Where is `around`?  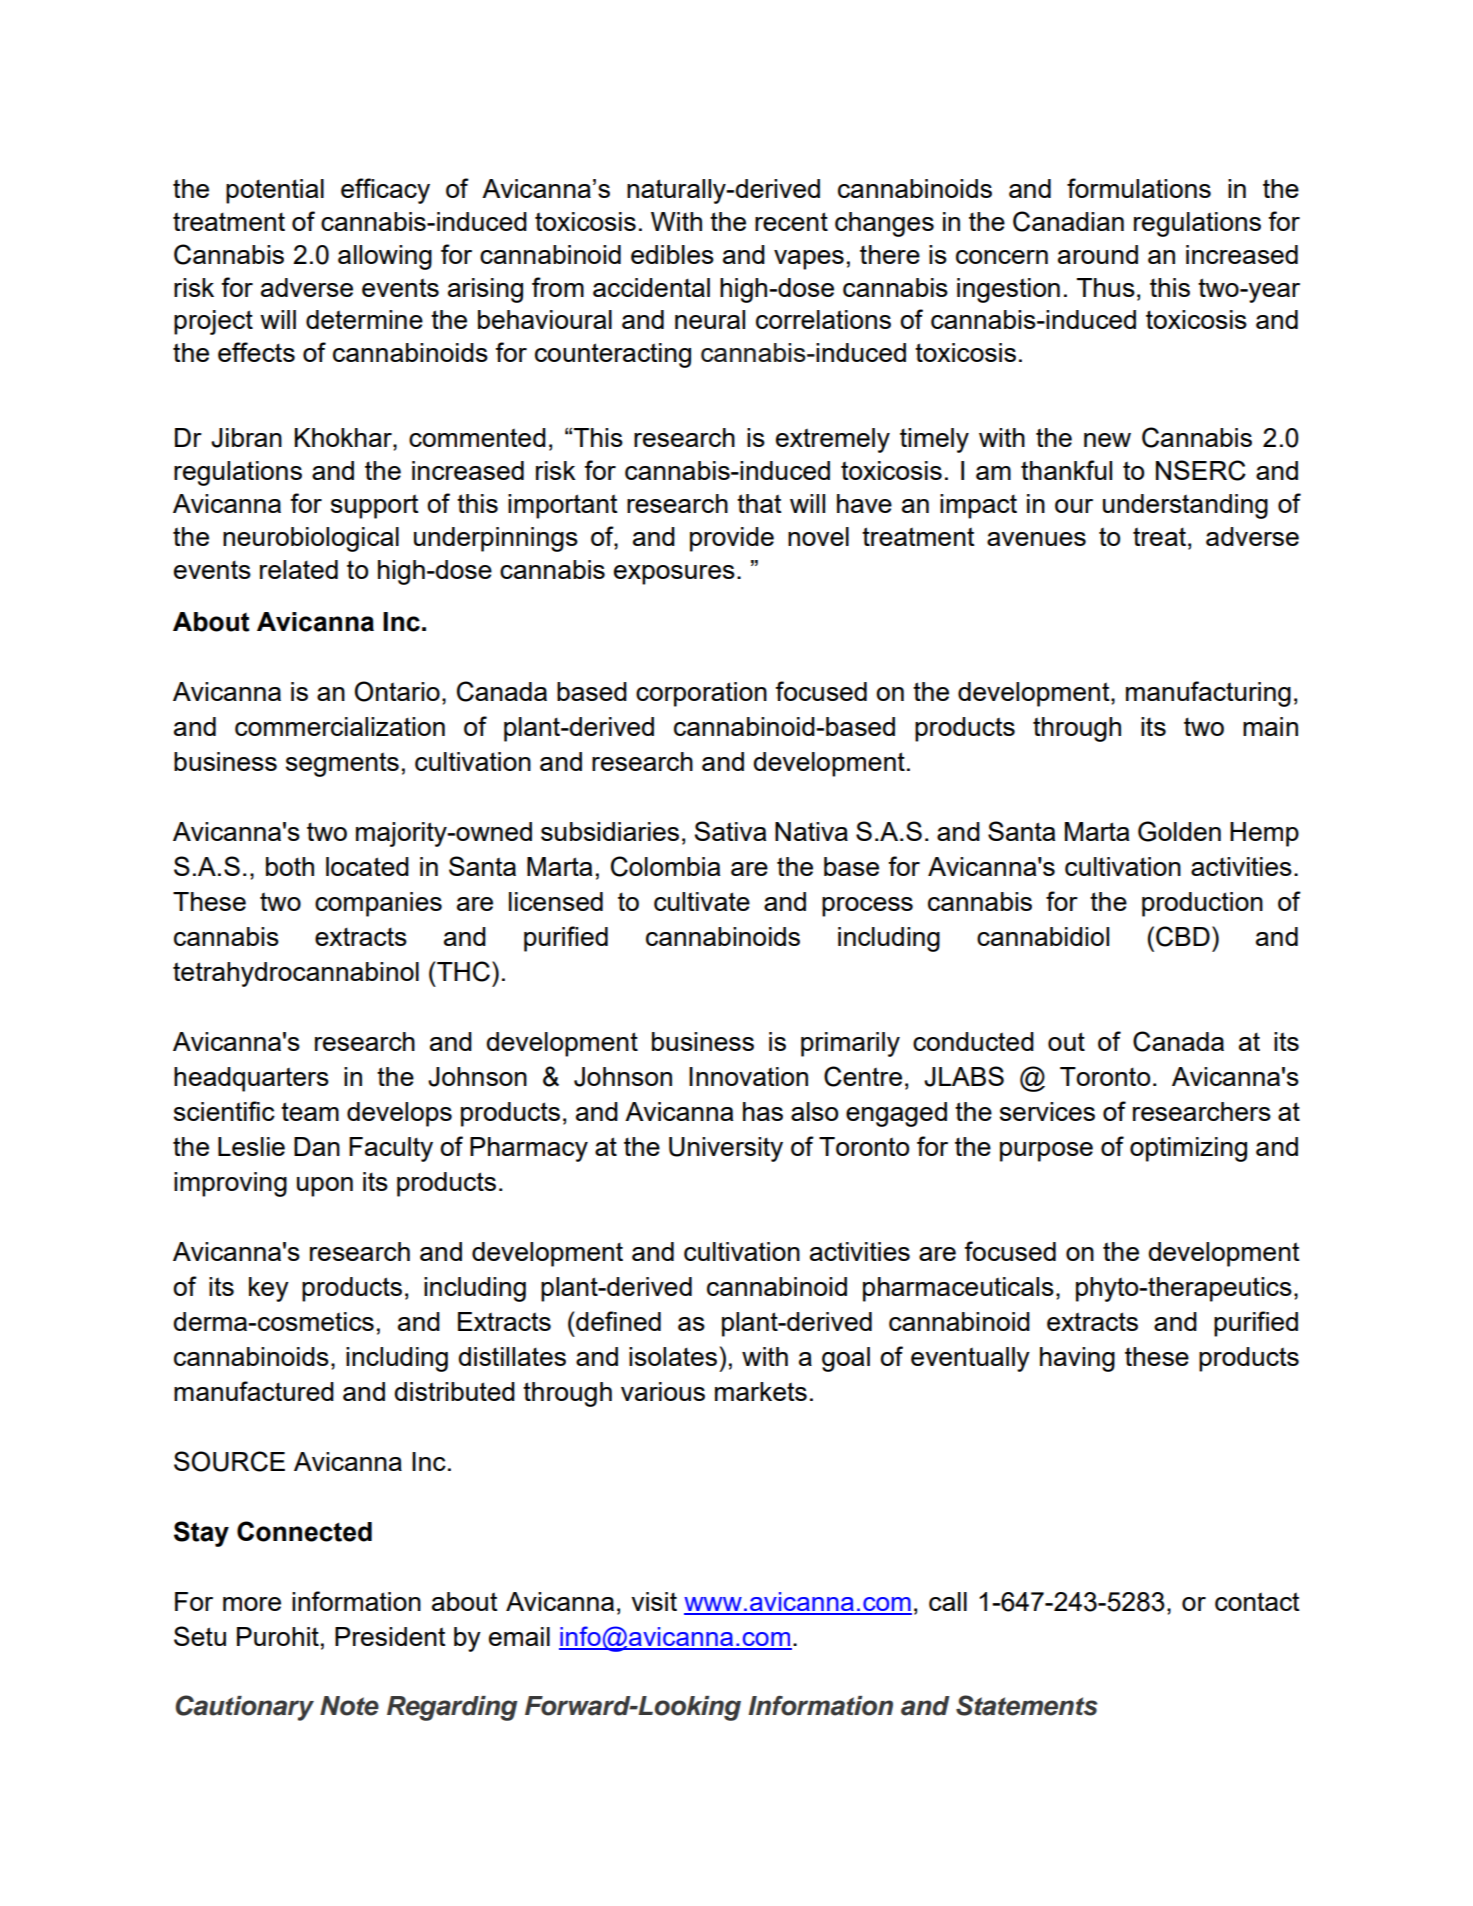 around is located at coordinates (1098, 254).
